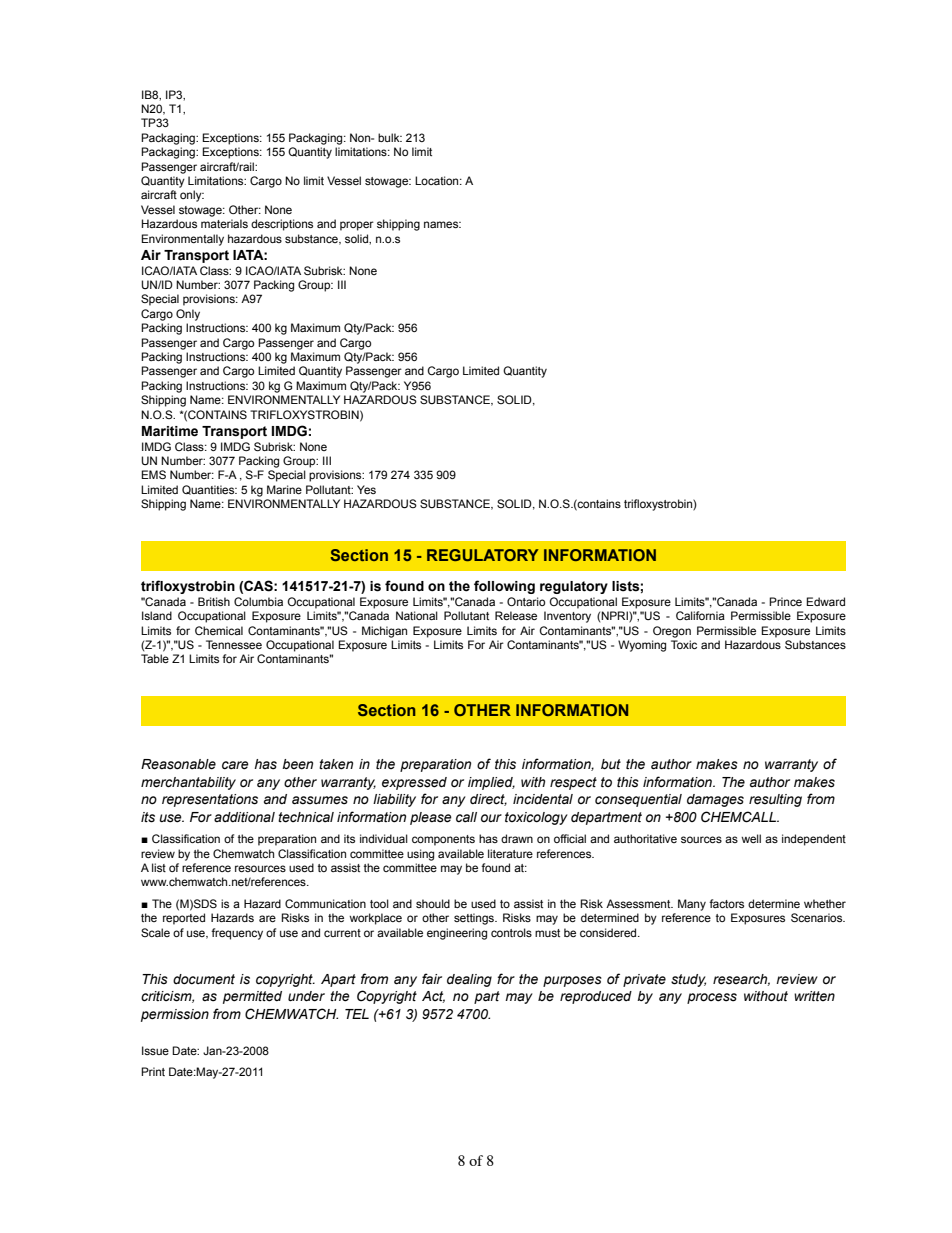 This image has height=1233, width=952. What do you see at coordinates (785, 601) in the image?
I see `Prince` at bounding box center [785, 601].
